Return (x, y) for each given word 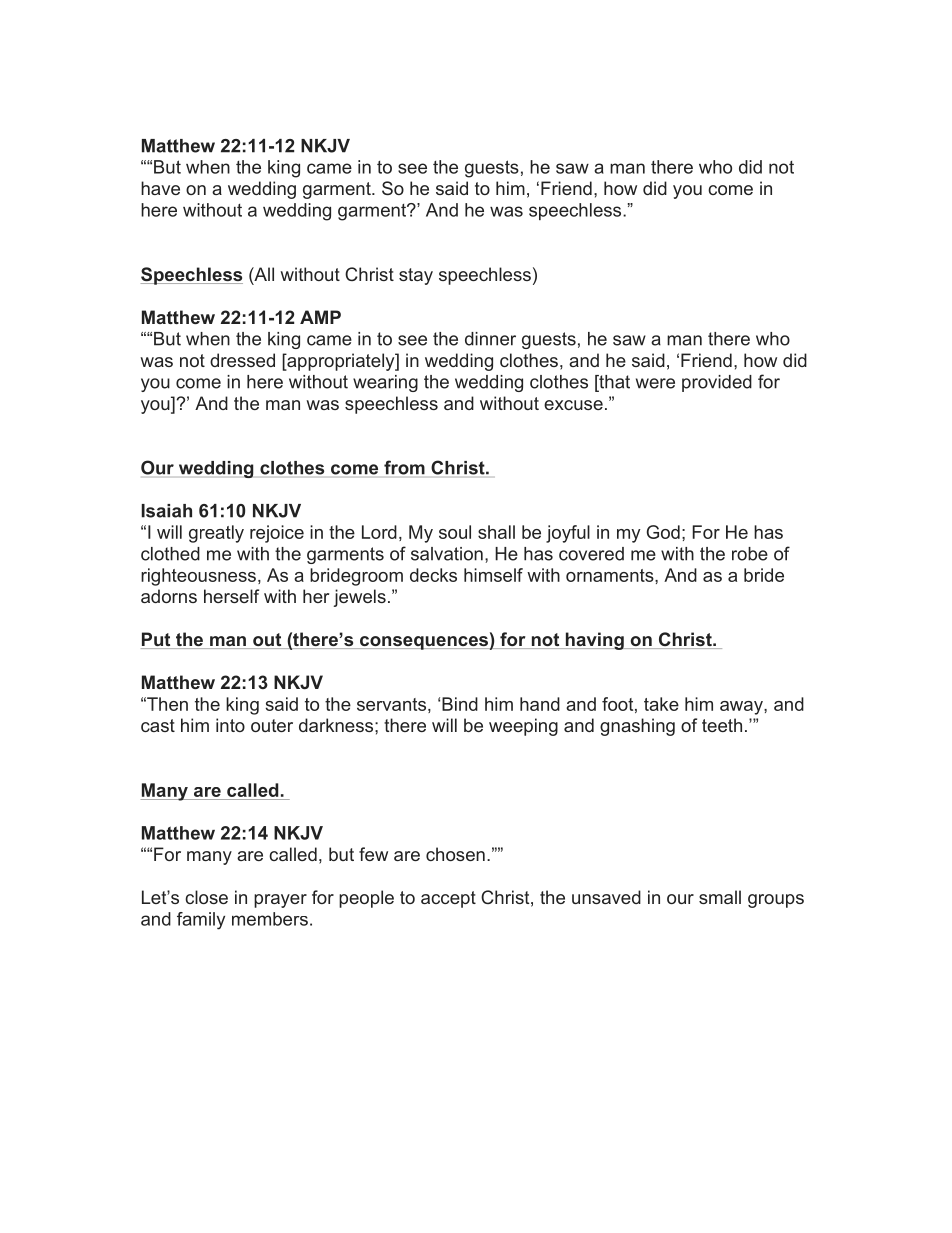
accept (448, 899)
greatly (216, 534)
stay (416, 276)
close (206, 897)
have (160, 188)
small (720, 897)
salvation (447, 554)
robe (750, 554)
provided (717, 383)
